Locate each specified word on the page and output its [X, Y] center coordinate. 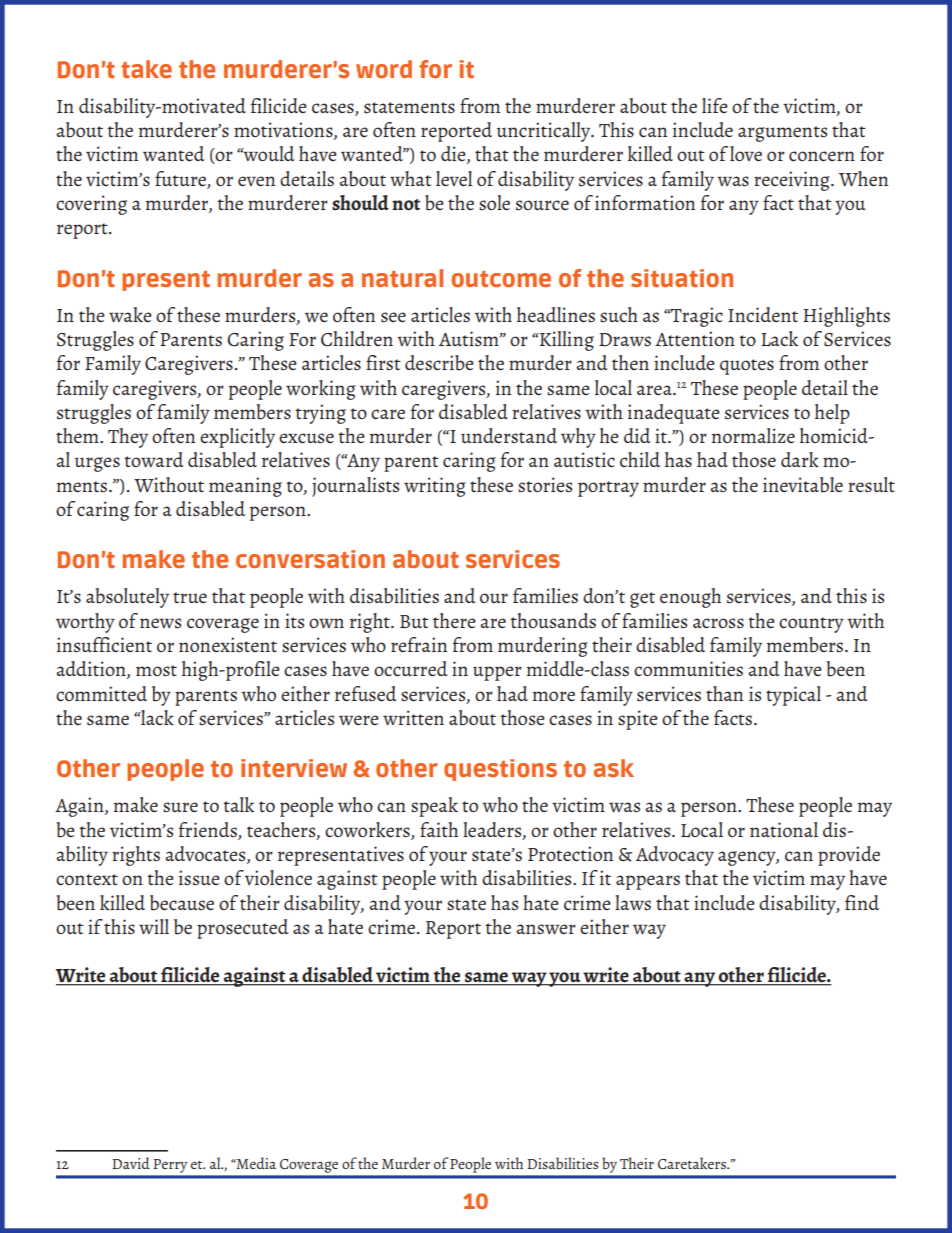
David [131, 1163]
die [454, 155]
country [811, 625]
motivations [284, 131]
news [161, 623]
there [454, 621]
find [862, 902]
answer [546, 929]
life [715, 105]
